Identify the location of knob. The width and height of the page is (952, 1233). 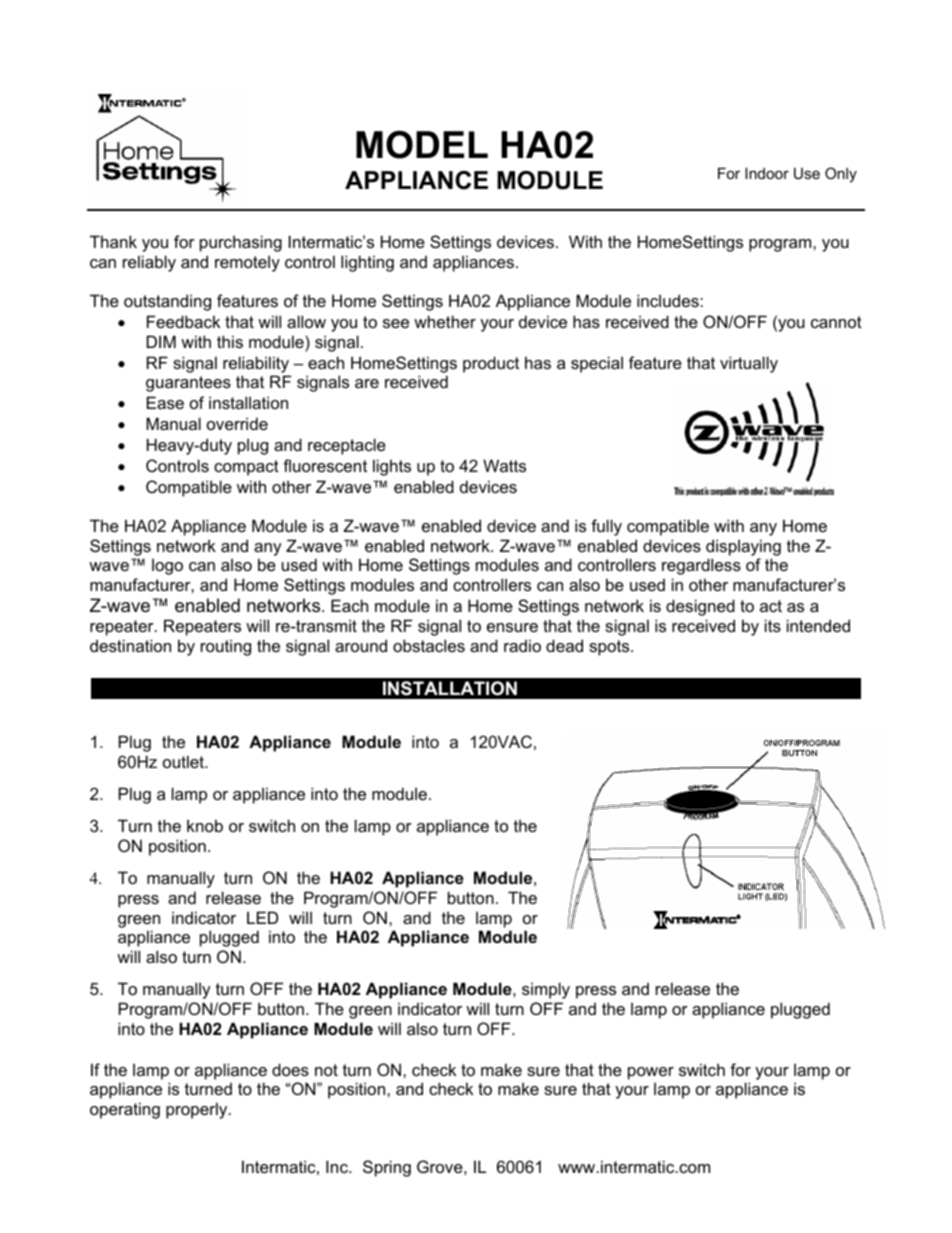
(205, 825).
